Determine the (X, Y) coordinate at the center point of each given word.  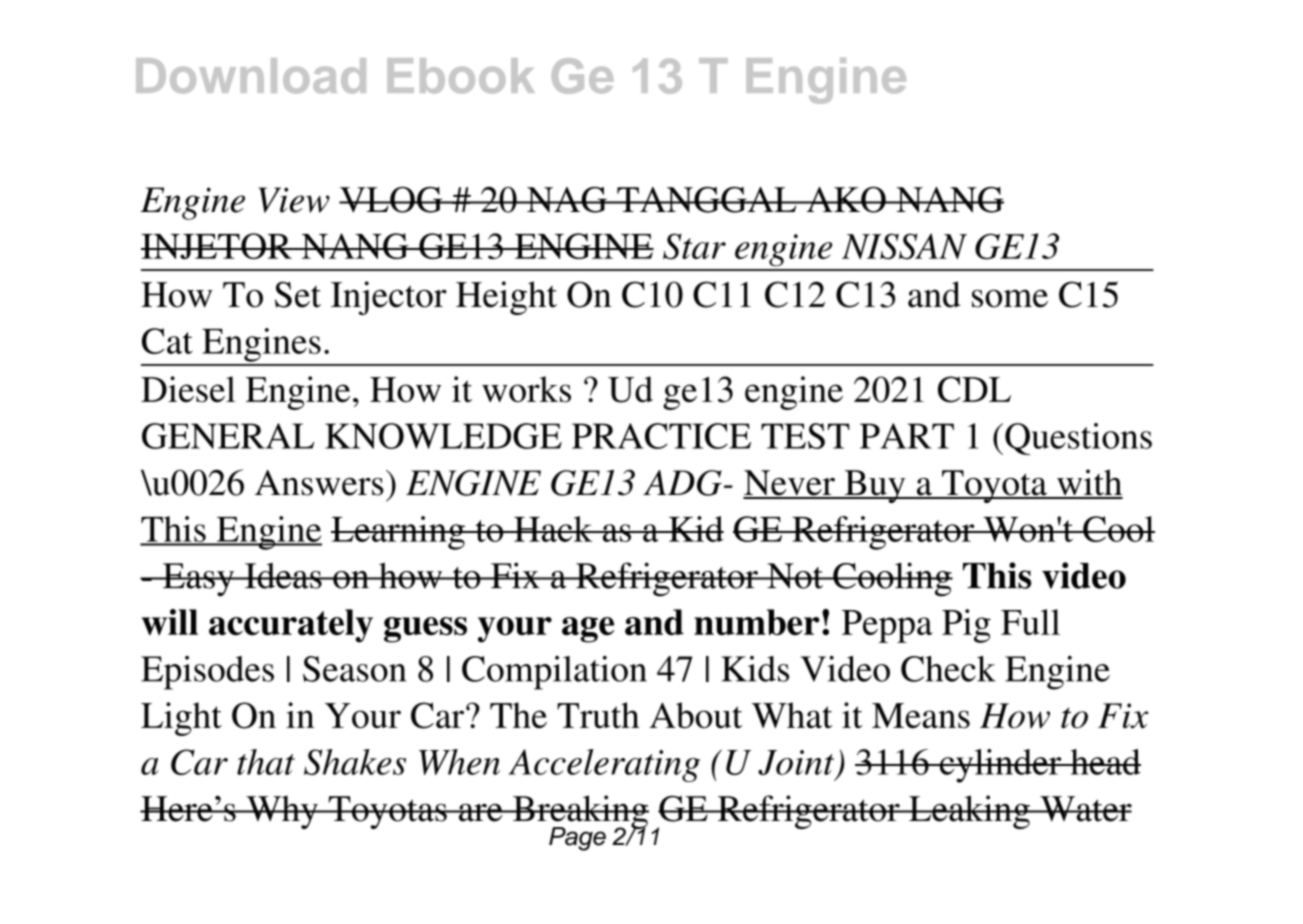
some (1010, 298)
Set (298, 294)
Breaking (580, 813)
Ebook (461, 76)
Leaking (969, 812)
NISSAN (904, 246)
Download (251, 76)
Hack (553, 529)
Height (506, 298)
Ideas (283, 576)
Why (282, 812)
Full (1030, 622)
